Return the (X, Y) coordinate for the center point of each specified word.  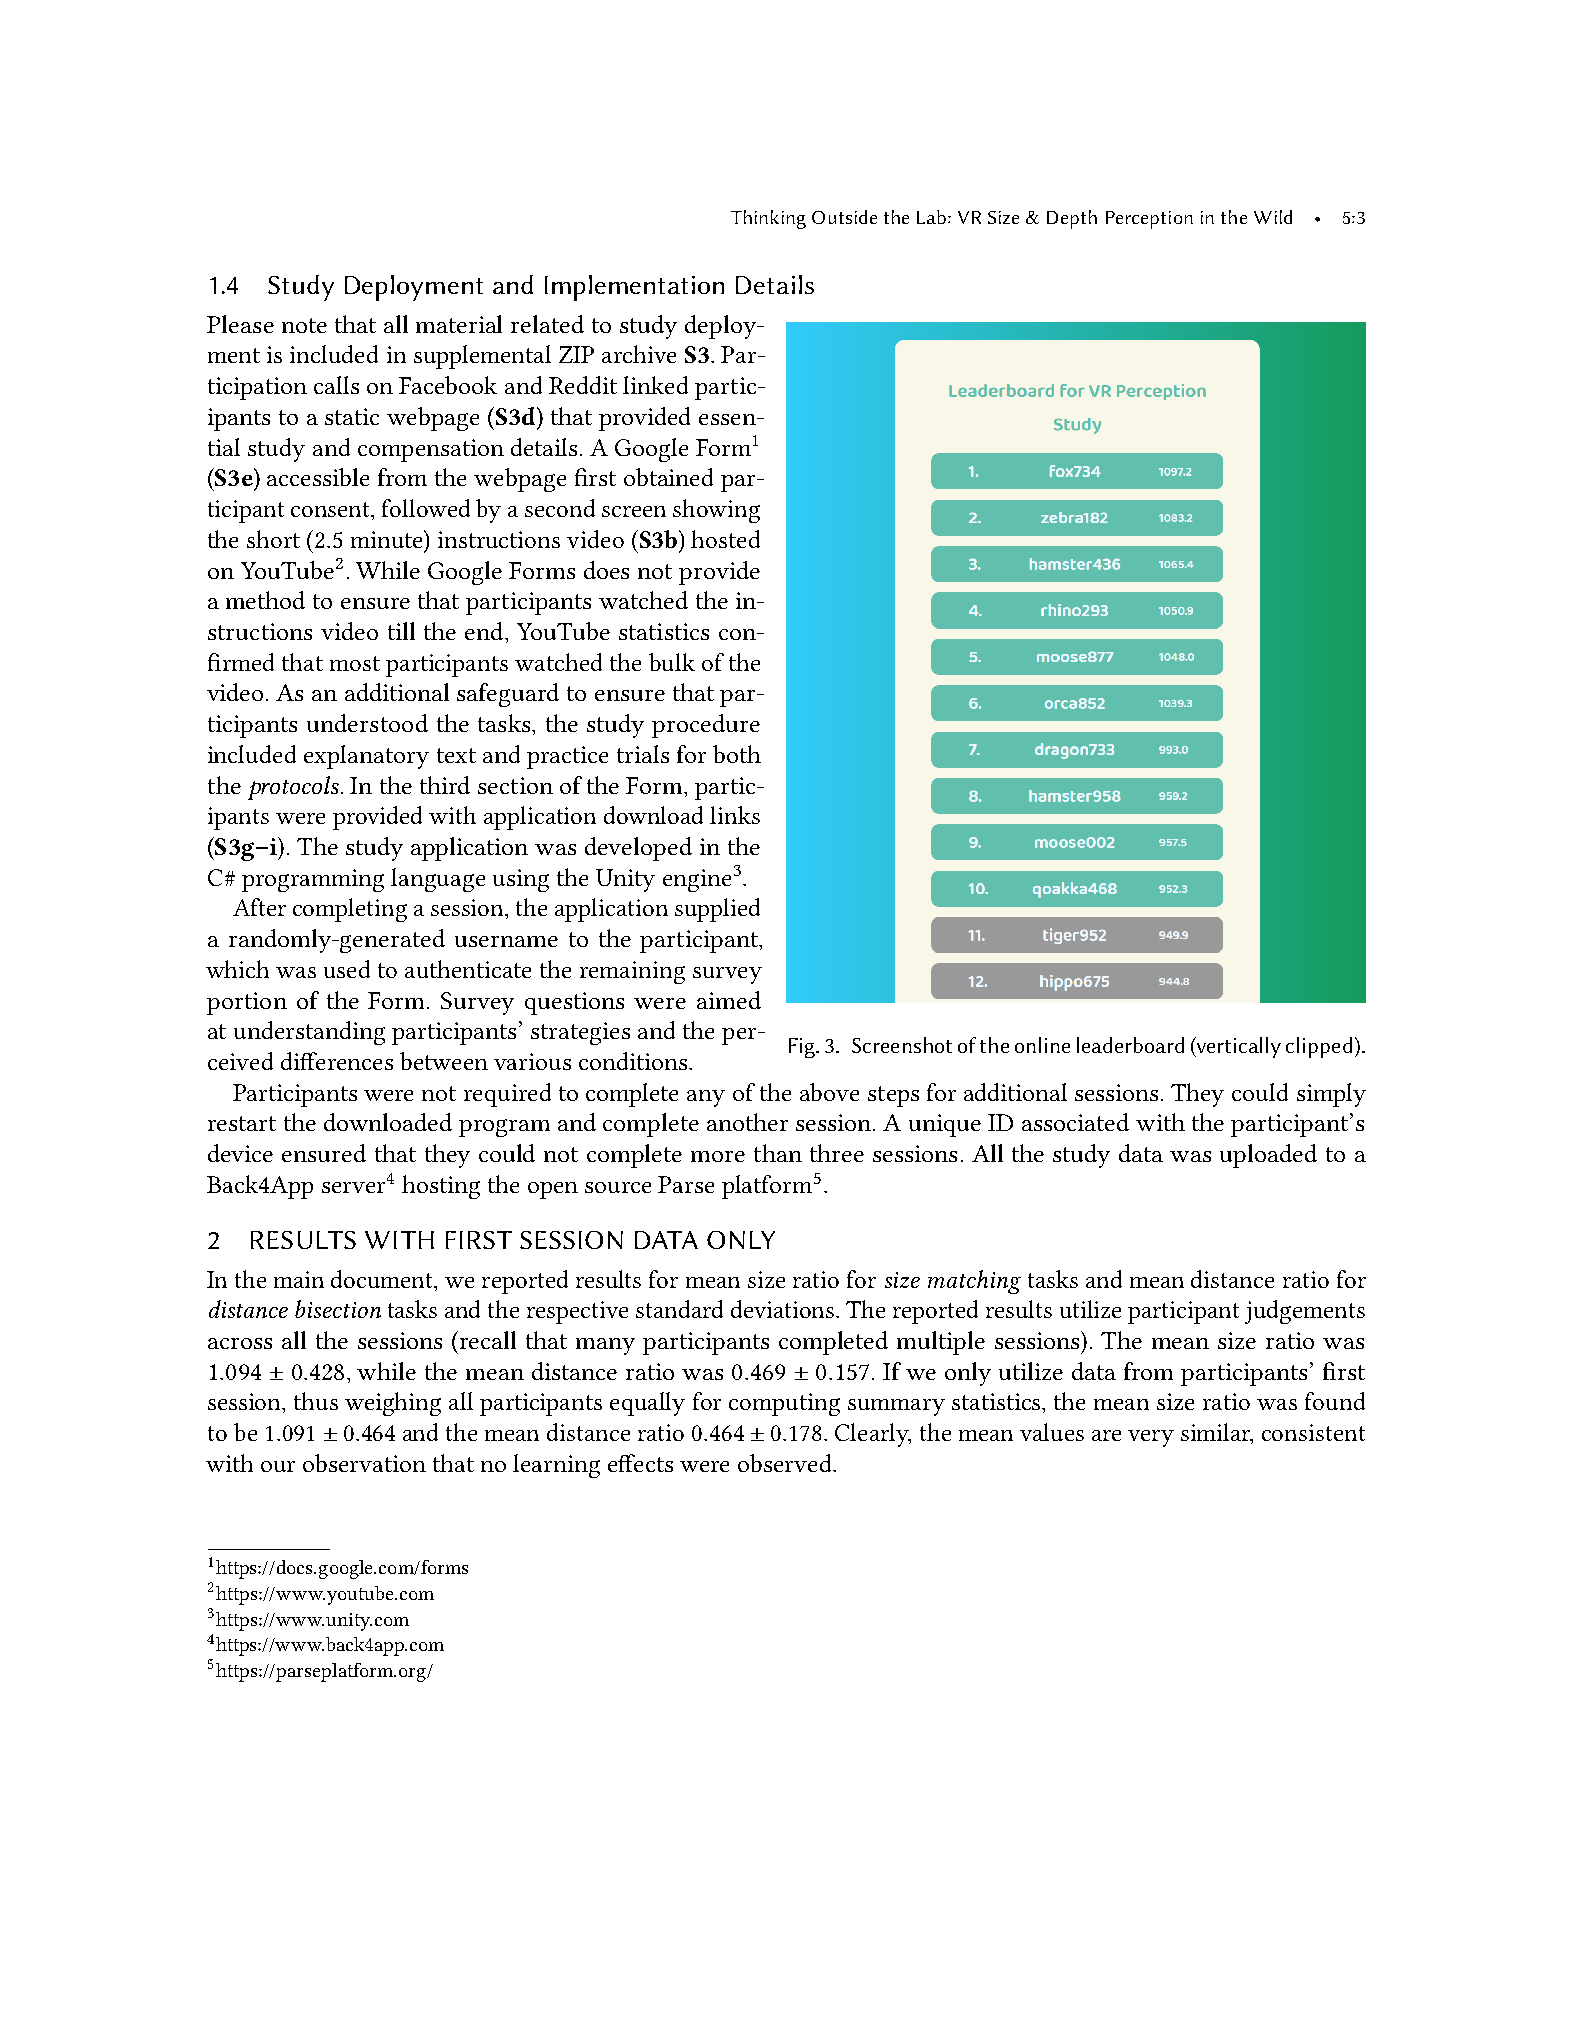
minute (388, 539)
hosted (725, 539)
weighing (393, 1404)
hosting (441, 1187)
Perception (1149, 220)
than (778, 1153)
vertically (1238, 1047)
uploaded (1268, 1156)
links (735, 815)
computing (784, 1404)
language (438, 880)
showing (716, 511)
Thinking (768, 219)
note (304, 325)
